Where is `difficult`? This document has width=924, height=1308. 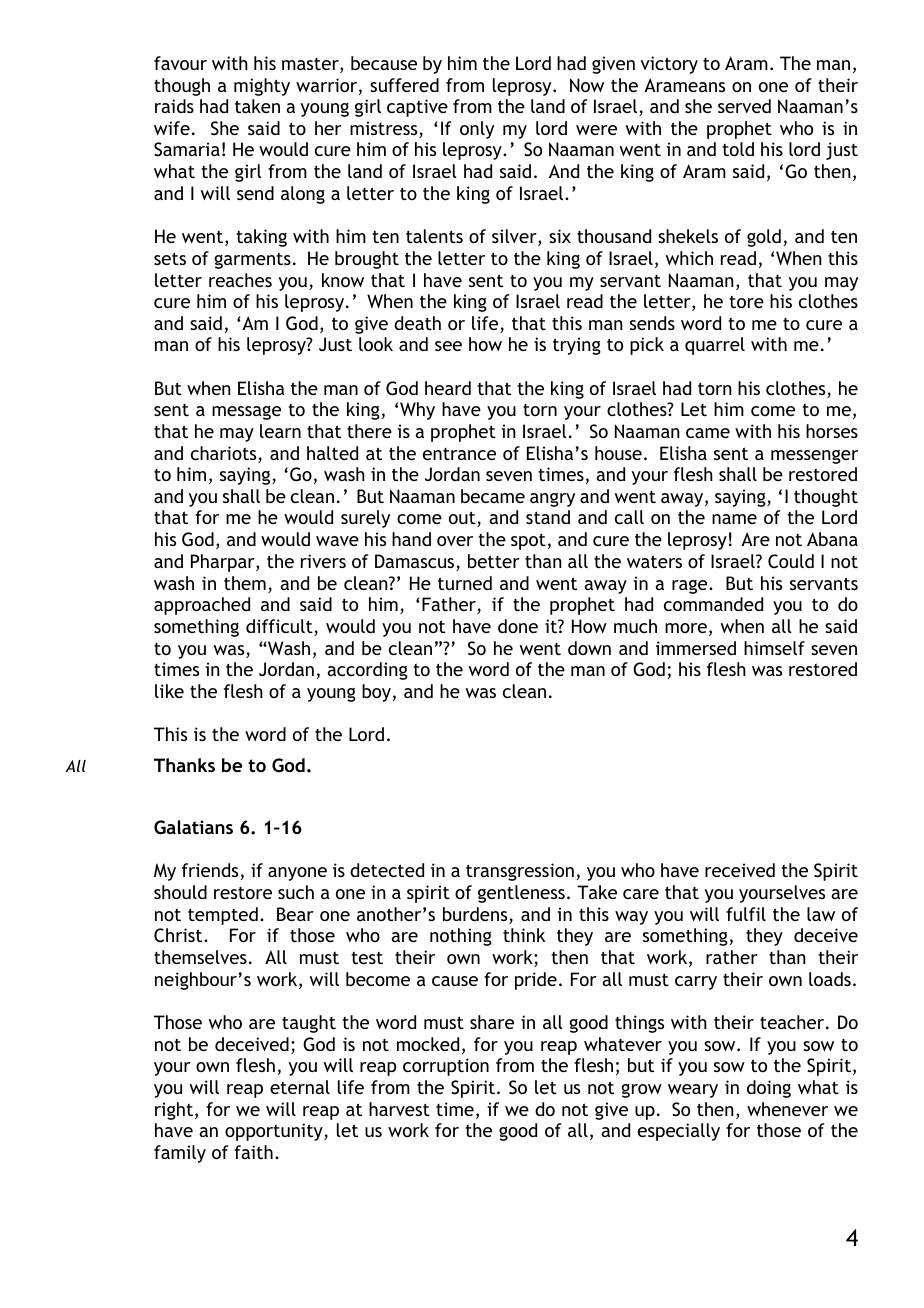 difficult is located at coordinates (280, 627).
